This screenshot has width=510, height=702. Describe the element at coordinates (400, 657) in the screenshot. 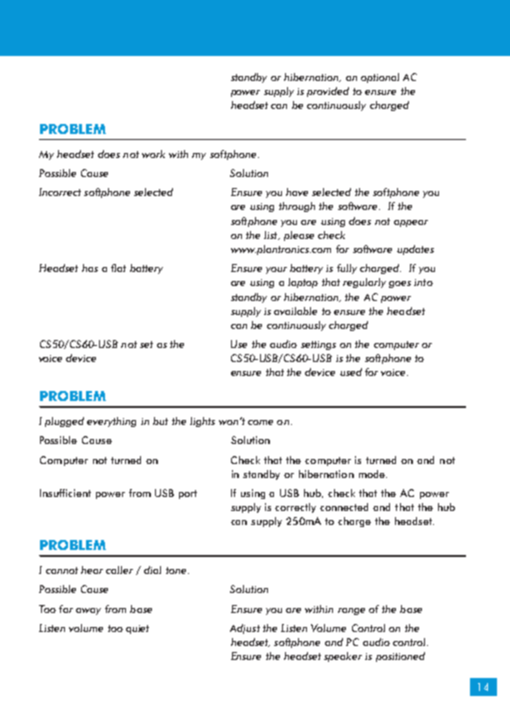

I see `positioned` at that location.
